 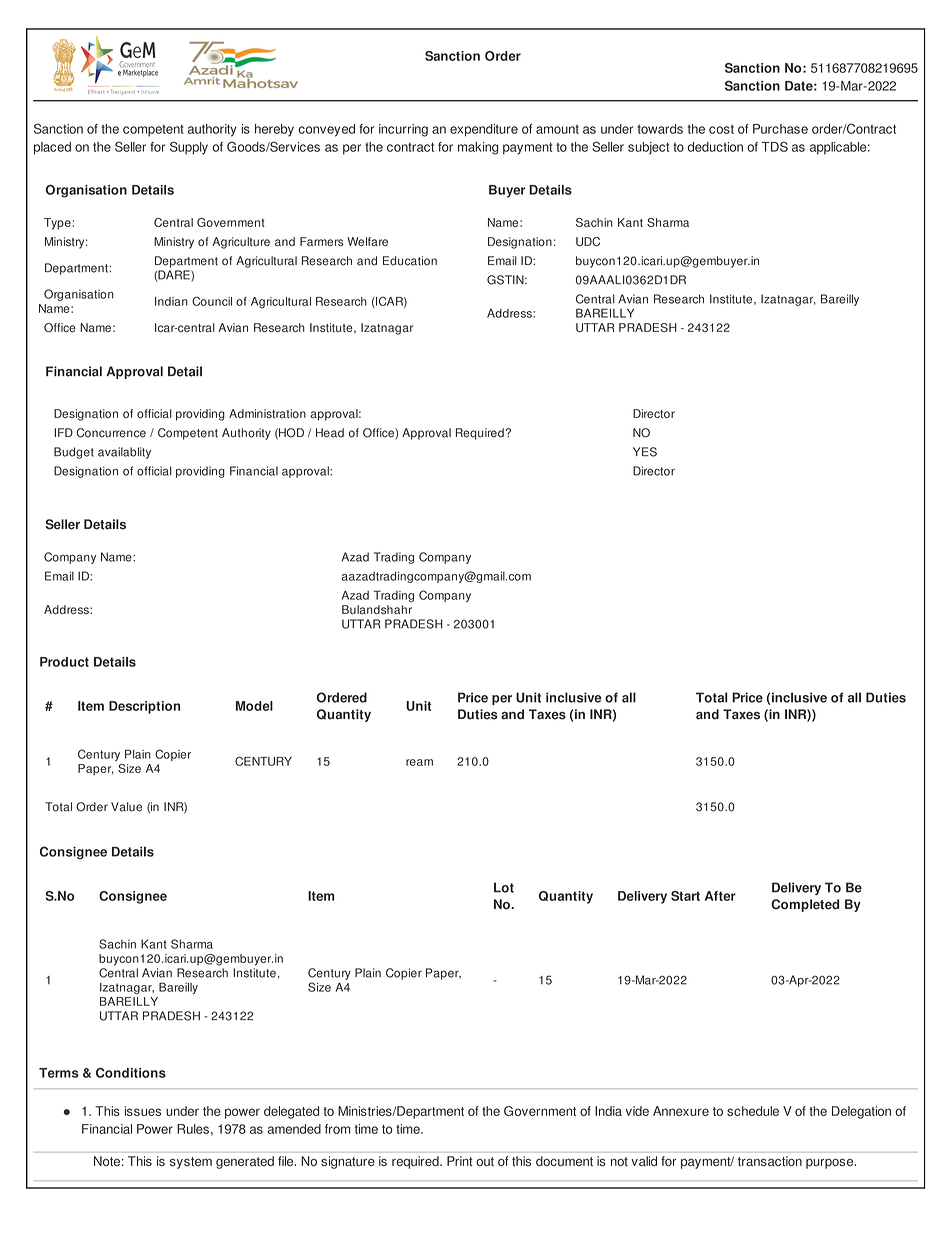 I want to click on ream, so click(x=419, y=762).
